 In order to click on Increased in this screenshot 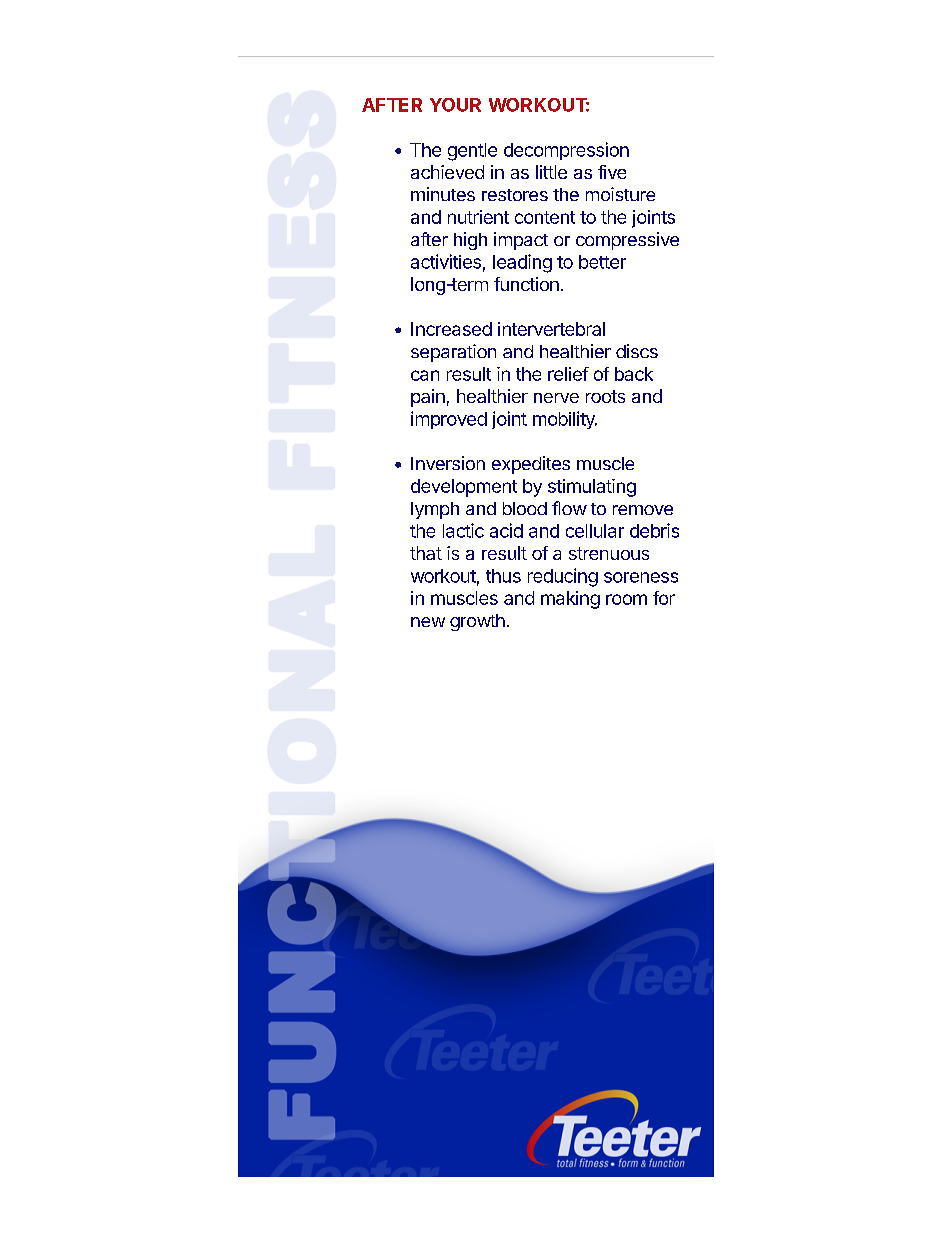, I will do `click(451, 329)`.
